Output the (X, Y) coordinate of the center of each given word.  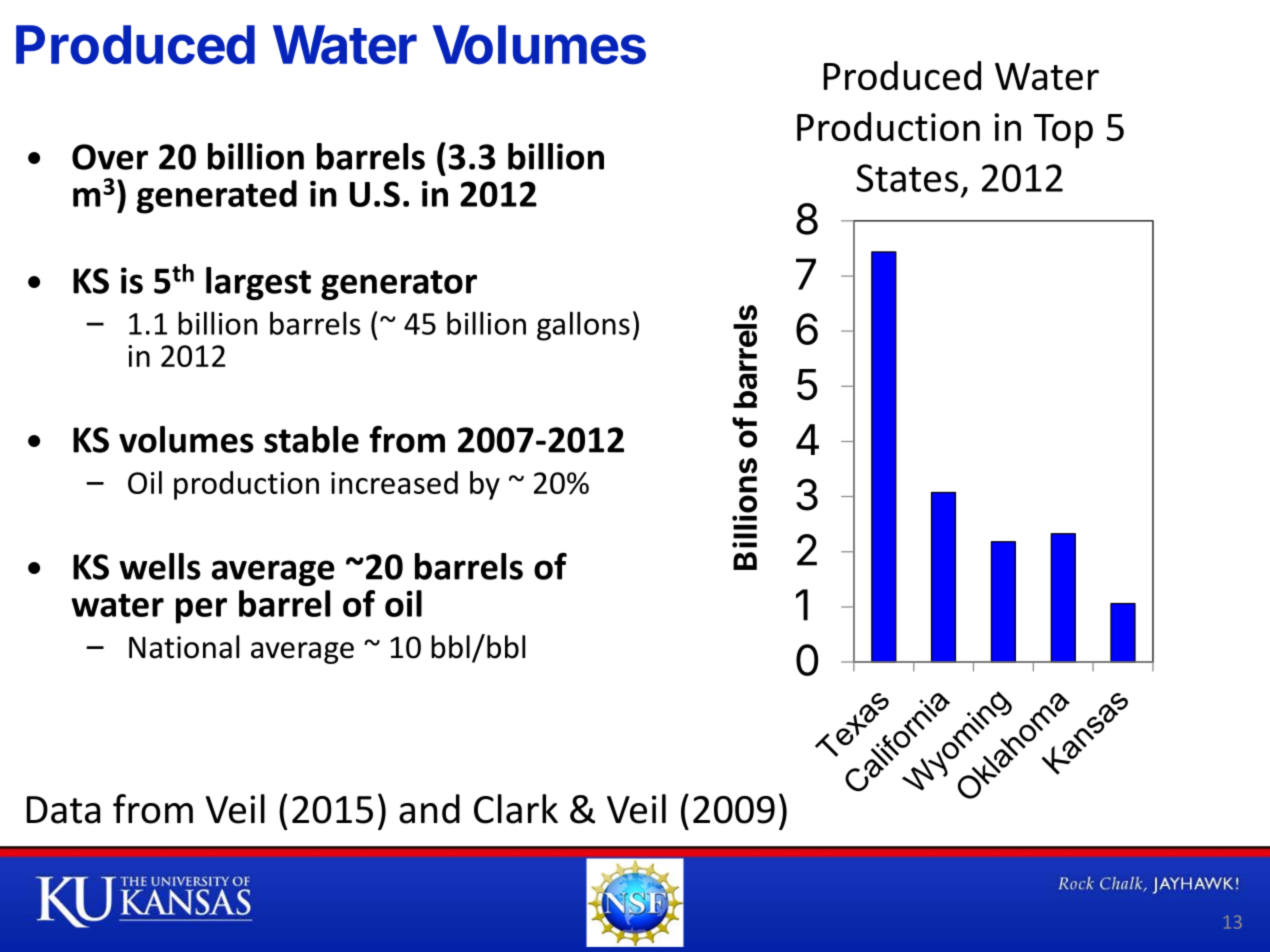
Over (110, 157)
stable (311, 439)
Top (1063, 131)
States (907, 178)
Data (63, 810)
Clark (516, 809)
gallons (583, 326)
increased (394, 482)
